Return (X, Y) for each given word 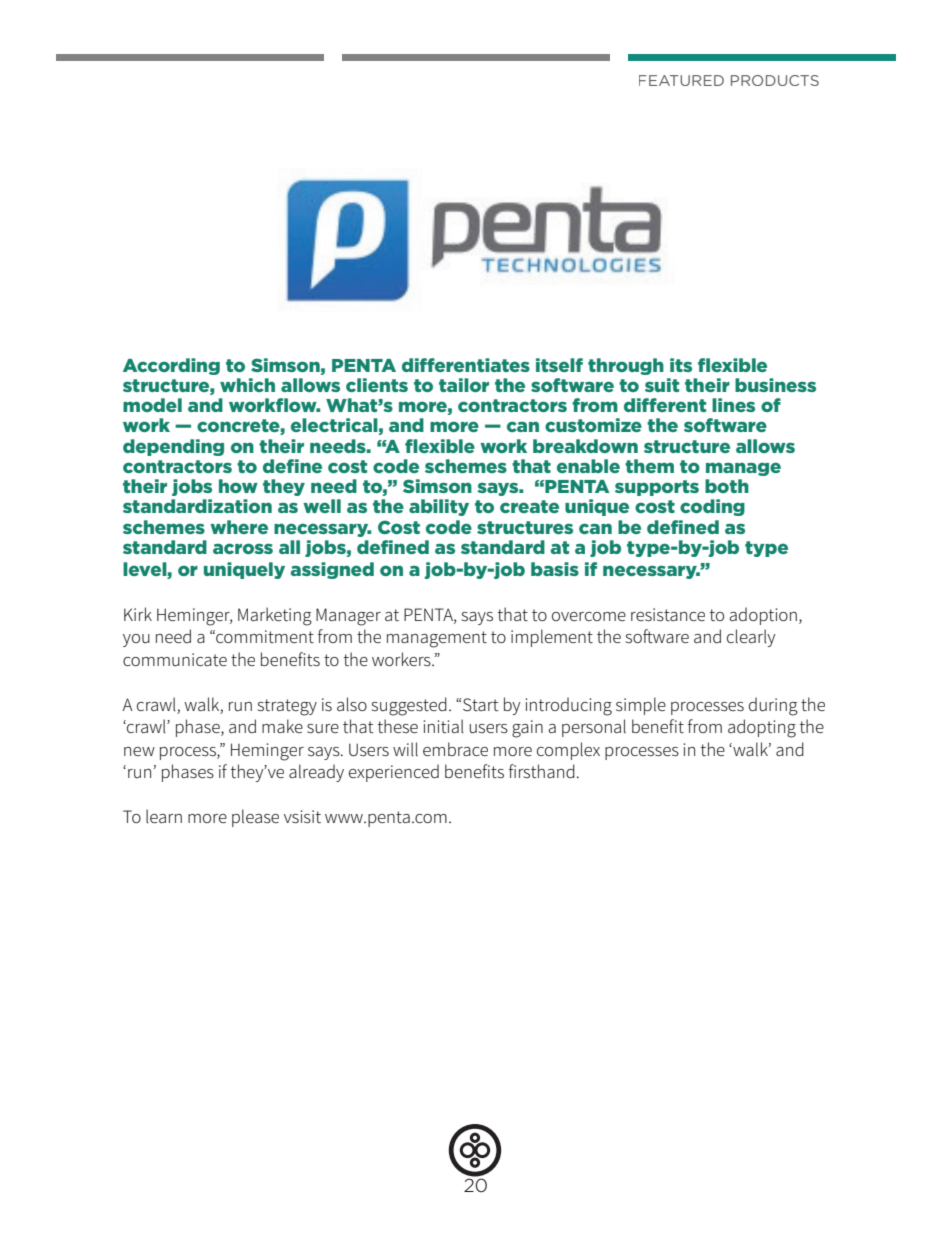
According (171, 366)
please (255, 818)
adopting (762, 728)
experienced (394, 773)
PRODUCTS (775, 80)
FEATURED (681, 80)
